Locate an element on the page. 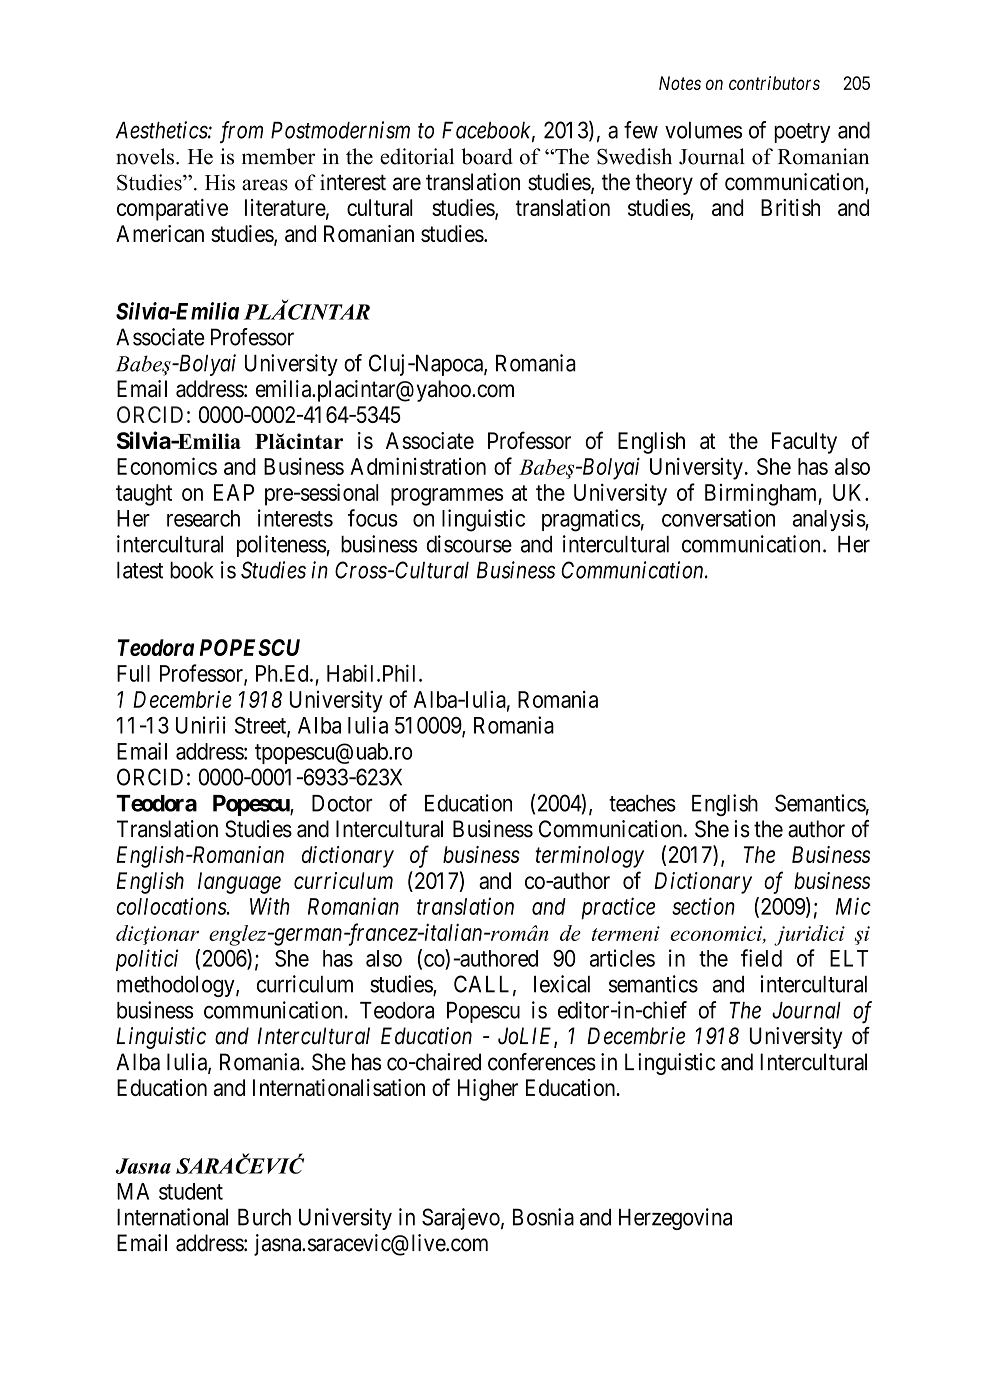 This image has width=986, height=1392. section is located at coordinates (703, 906).
